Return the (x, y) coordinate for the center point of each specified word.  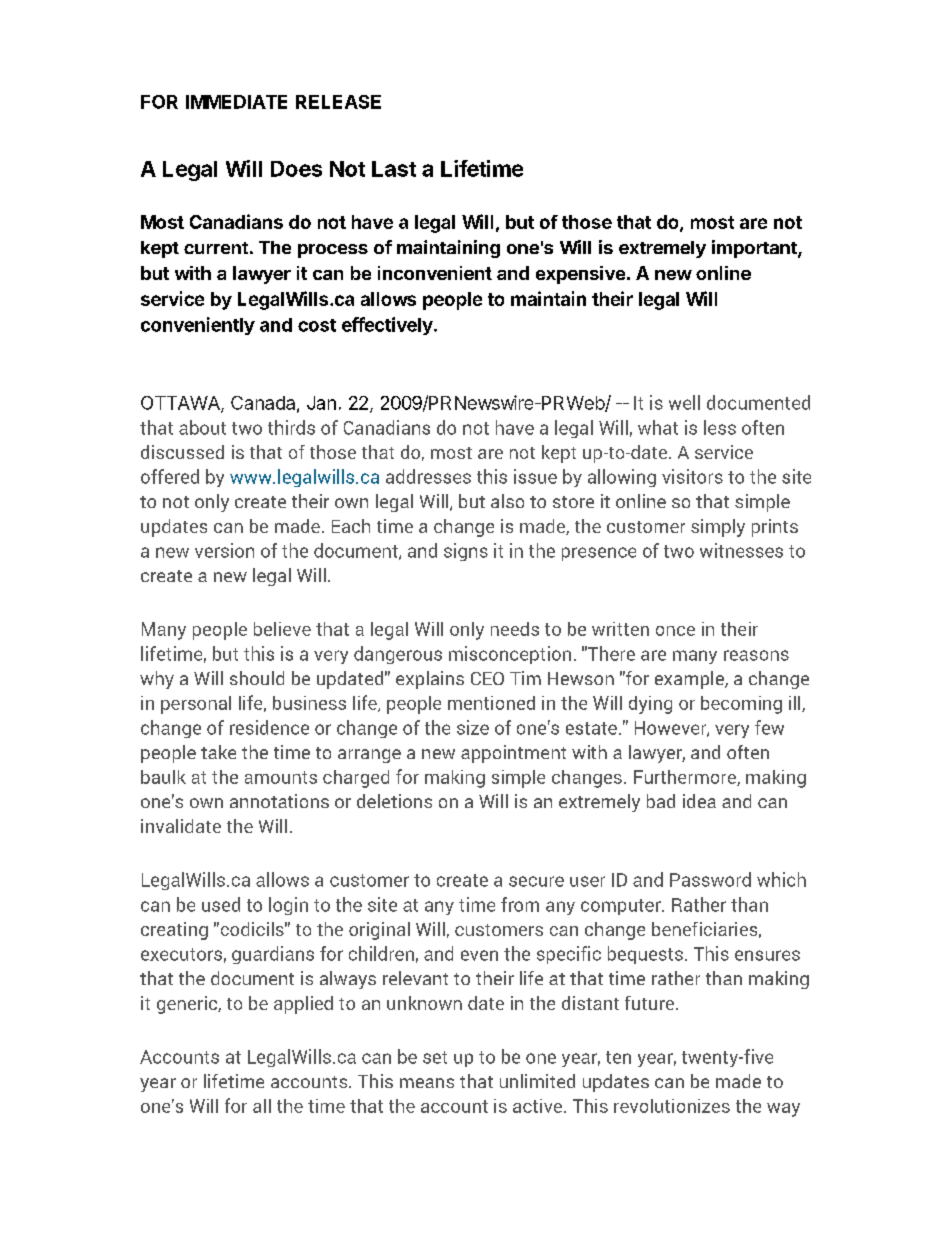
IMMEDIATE (236, 102)
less (720, 427)
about (202, 427)
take (218, 752)
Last (394, 169)
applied (303, 1005)
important (755, 249)
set (435, 1057)
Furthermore (686, 778)
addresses (428, 476)
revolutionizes (672, 1106)
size (473, 727)
